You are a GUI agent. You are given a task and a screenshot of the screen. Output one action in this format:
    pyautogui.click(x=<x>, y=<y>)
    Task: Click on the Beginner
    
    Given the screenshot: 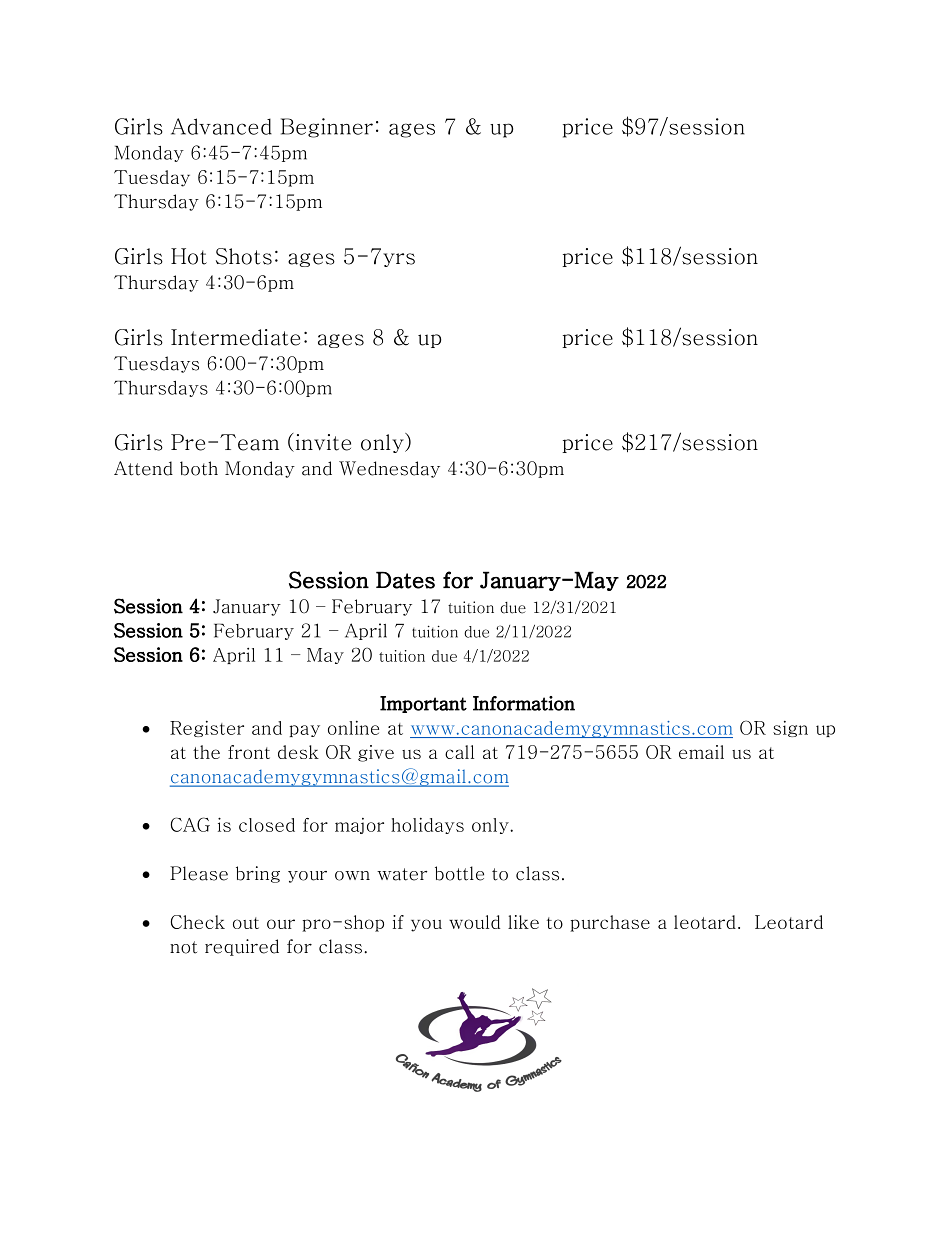 What is the action you would take?
    pyautogui.click(x=327, y=128)
